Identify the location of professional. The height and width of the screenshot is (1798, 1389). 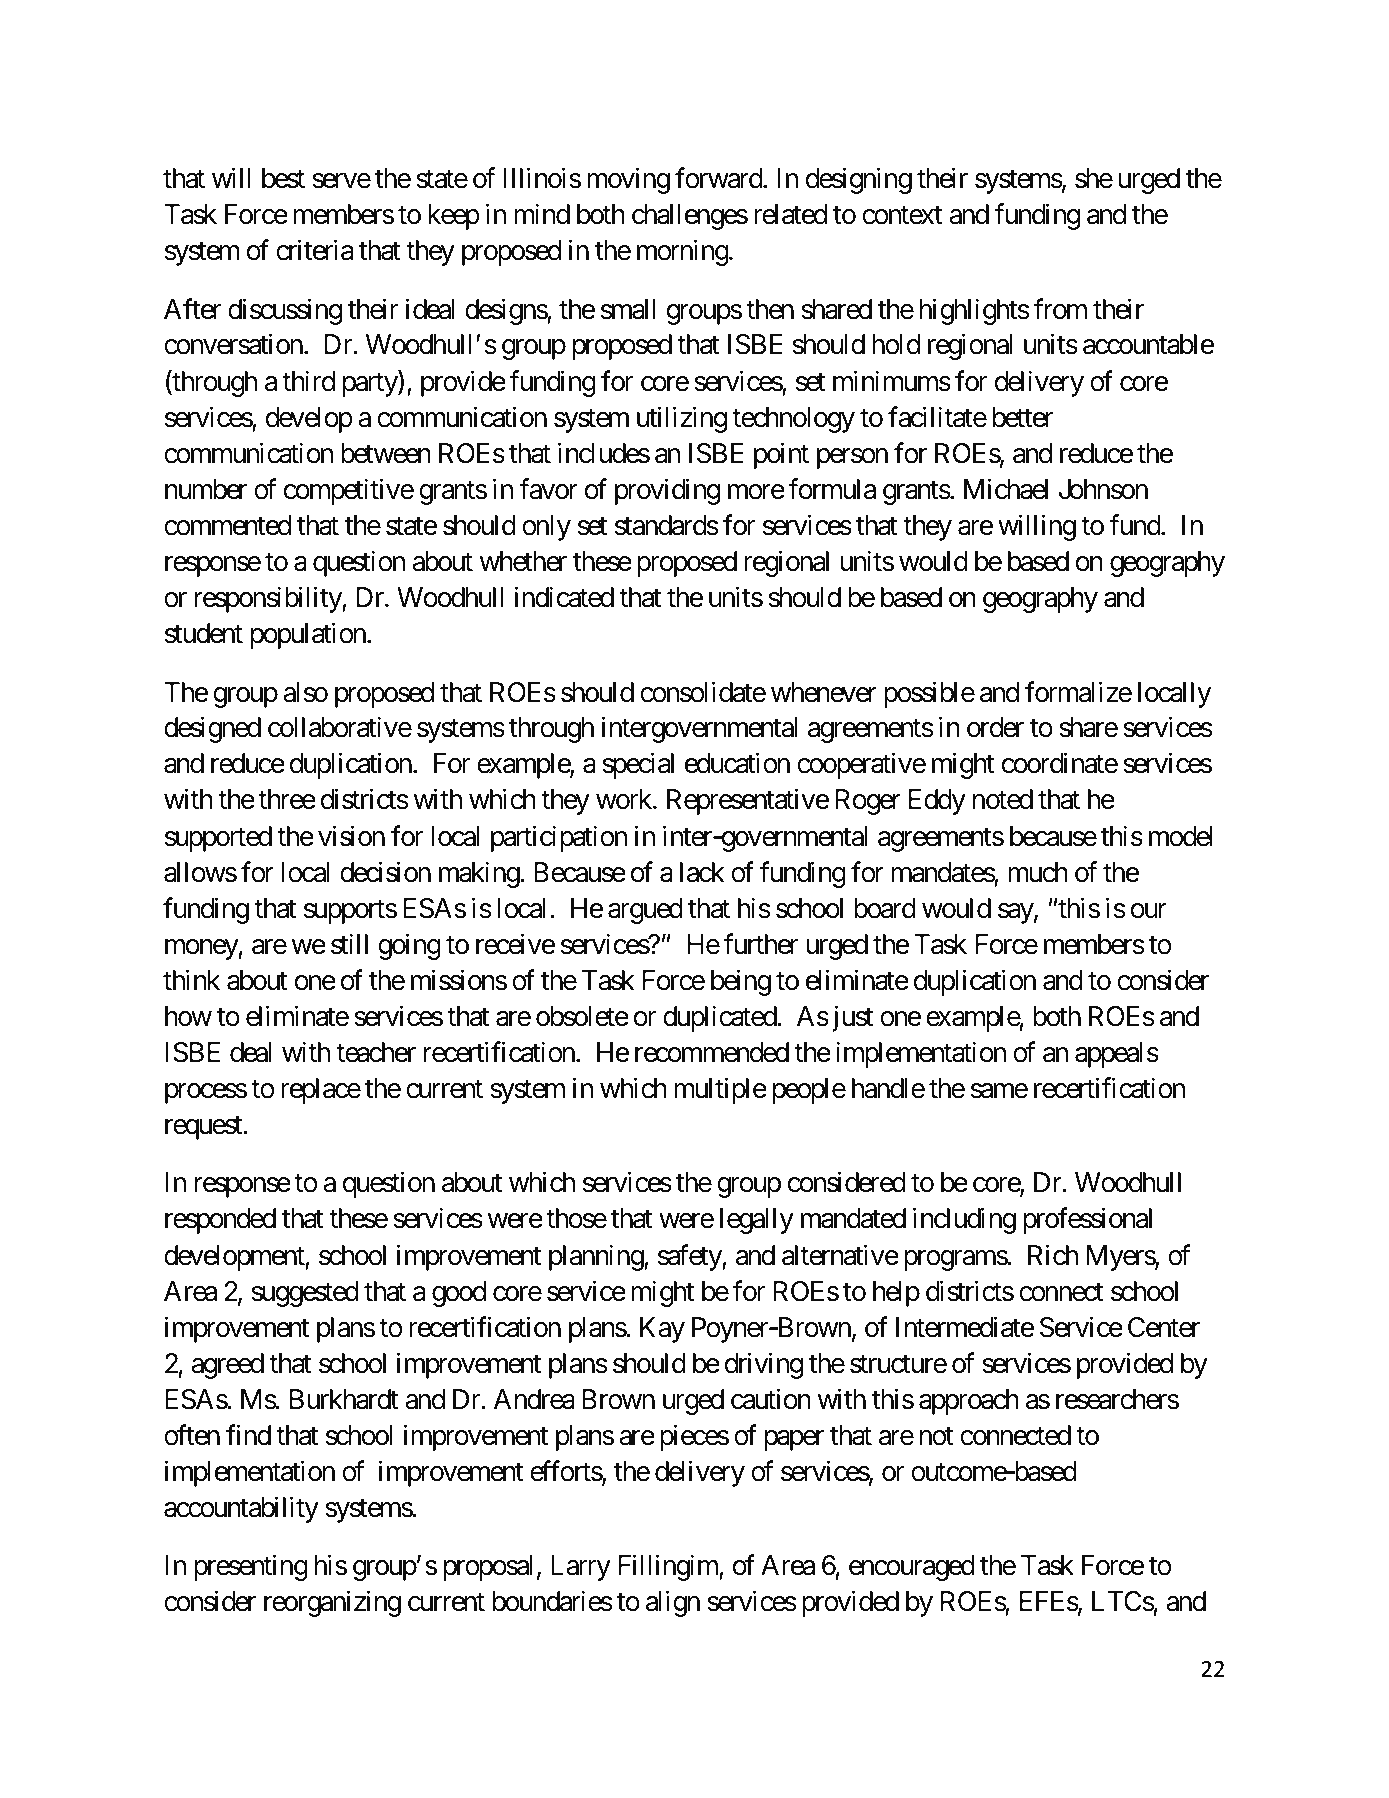
(1087, 1221).
